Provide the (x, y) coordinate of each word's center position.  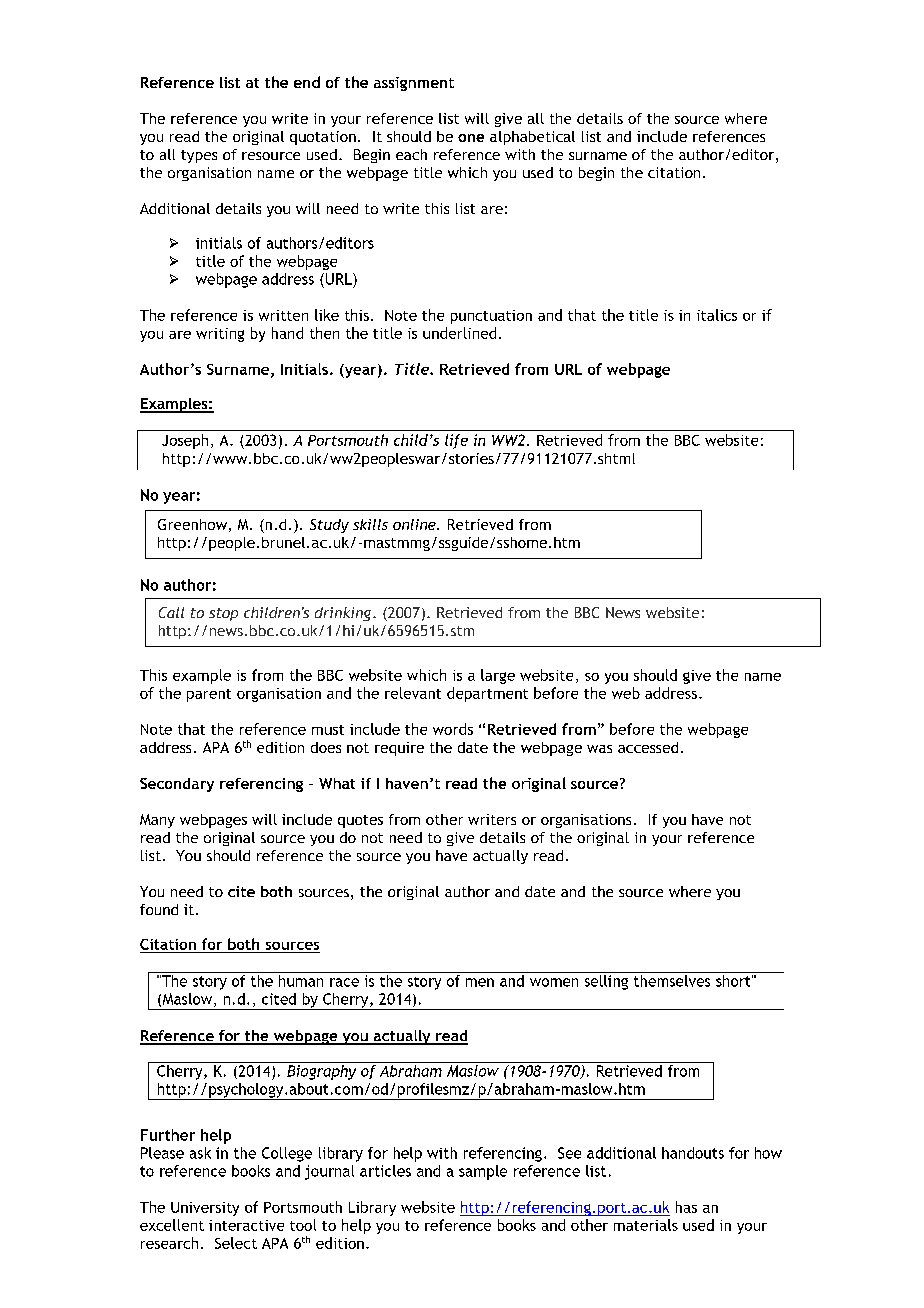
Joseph (185, 441)
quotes (360, 821)
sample (483, 1172)
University (205, 1209)
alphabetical (532, 138)
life (456, 441)
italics (717, 315)
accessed (648, 747)
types (199, 156)
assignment (414, 84)
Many (157, 821)
